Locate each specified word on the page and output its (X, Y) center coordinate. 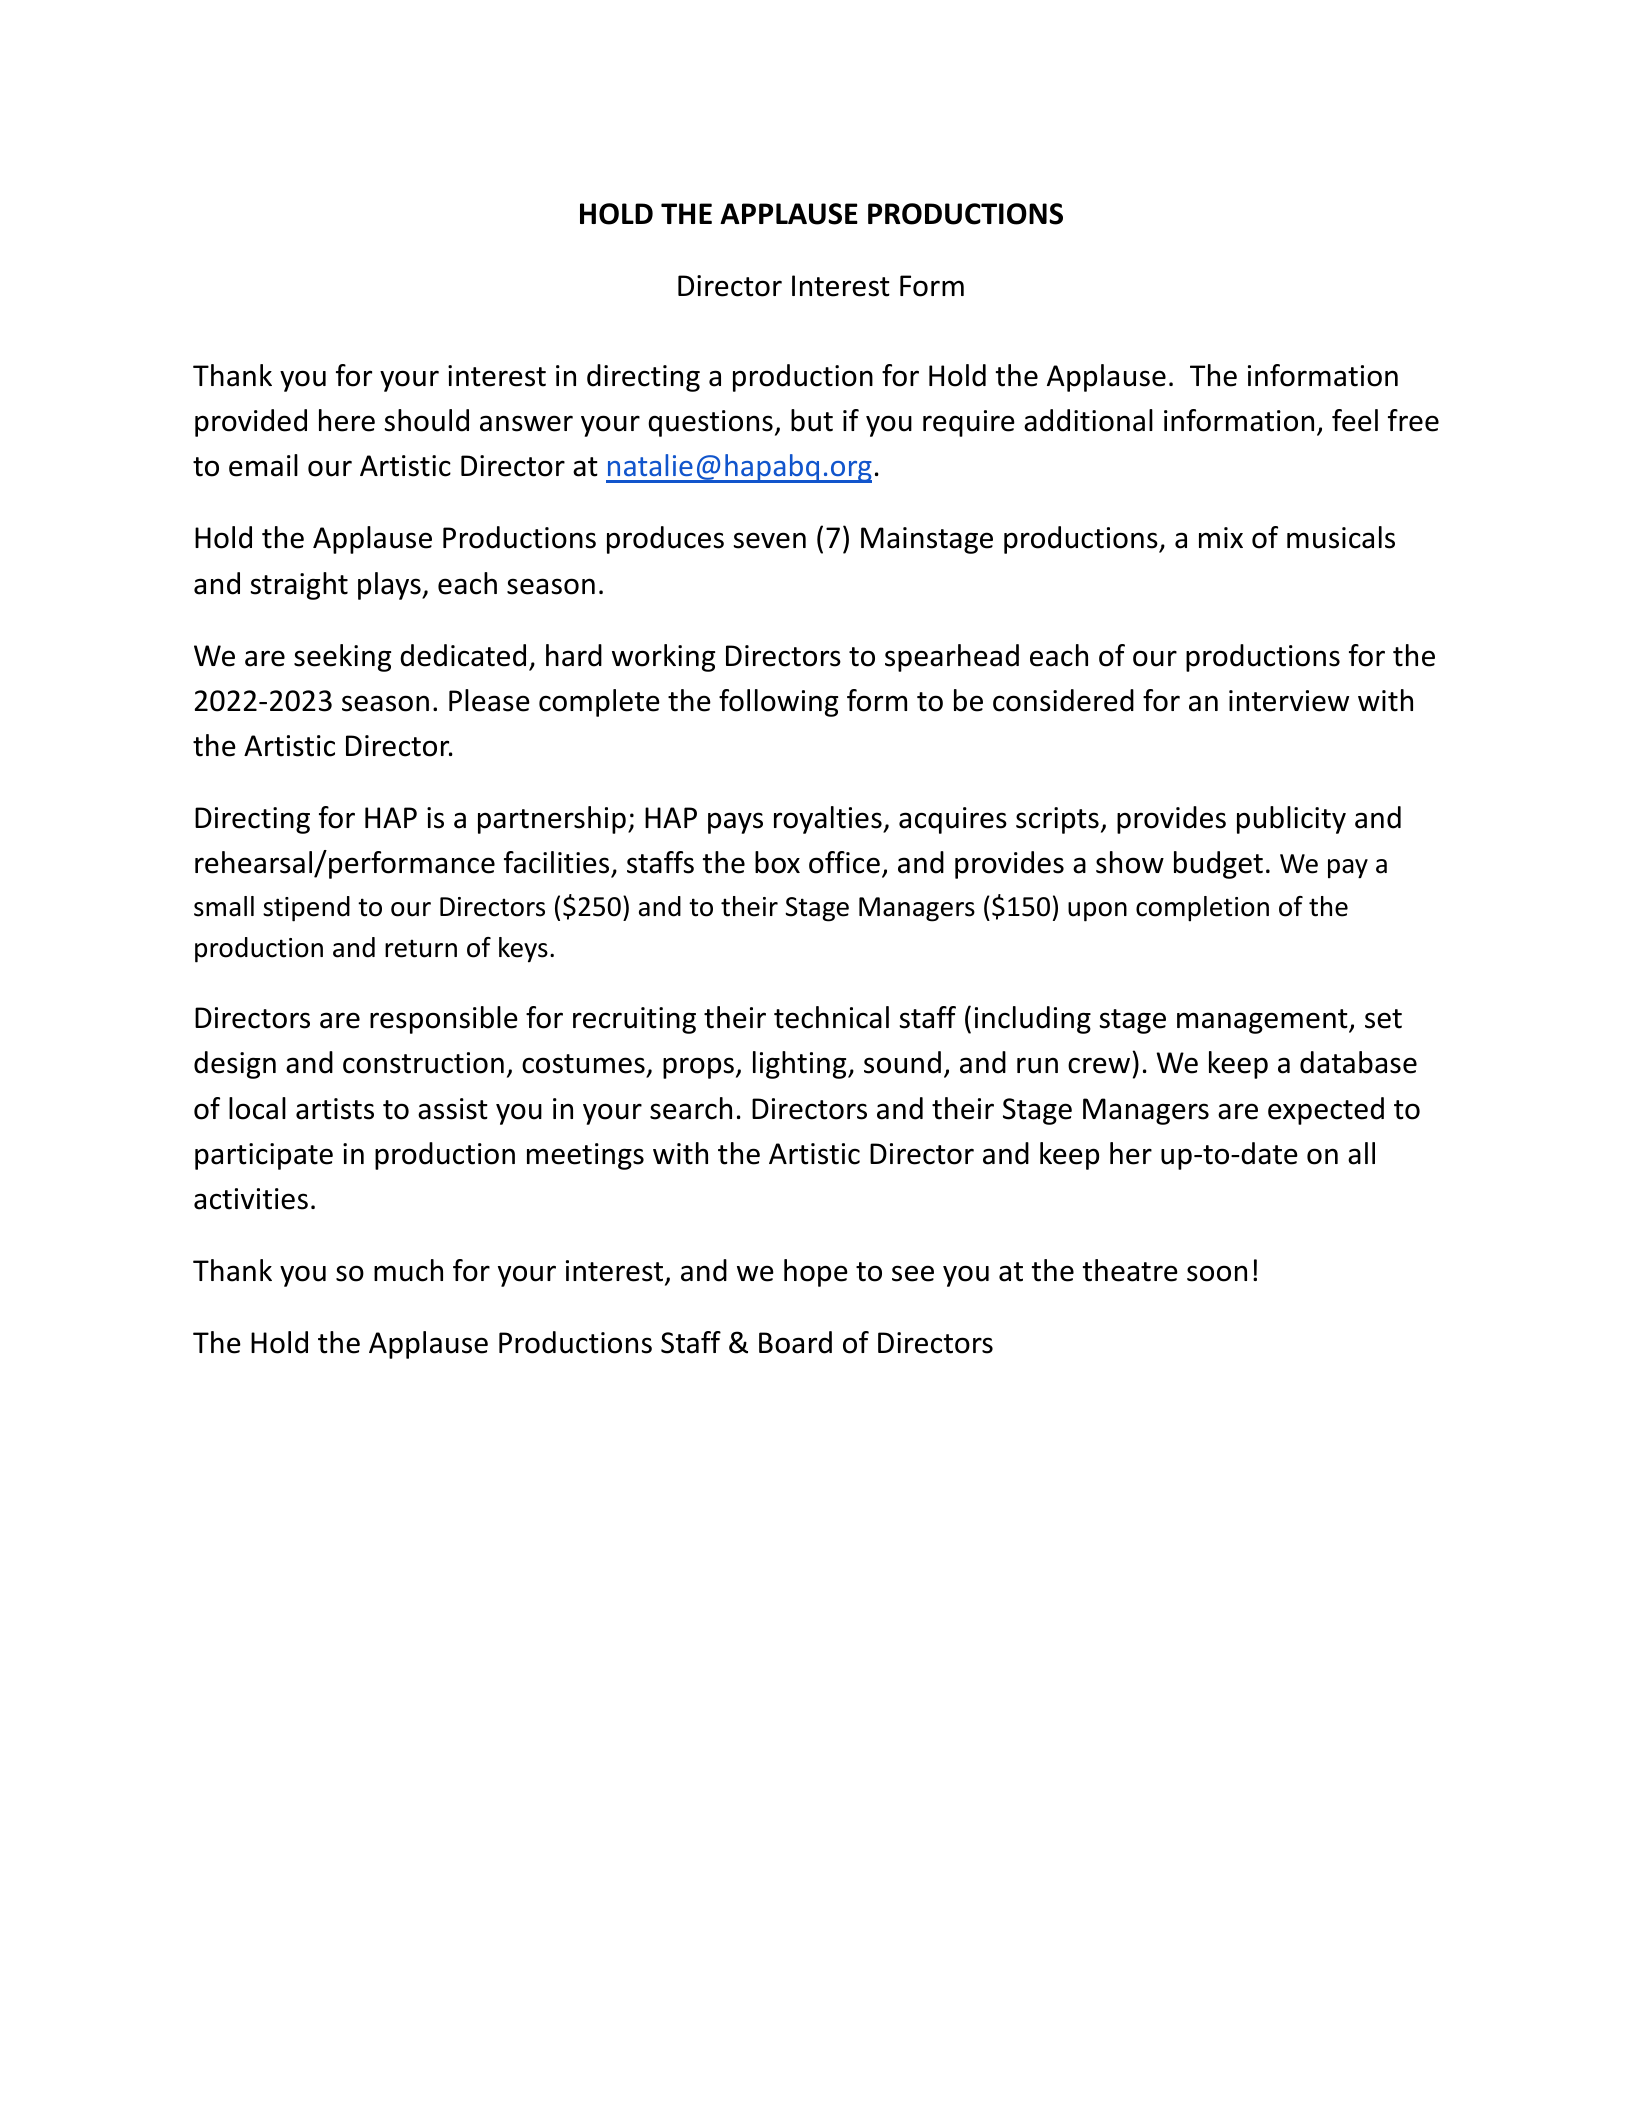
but (812, 420)
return (421, 948)
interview (1289, 701)
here (347, 420)
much (408, 1270)
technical (831, 1017)
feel (1355, 420)
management (1263, 1021)
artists (335, 1109)
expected (1326, 1111)
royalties (829, 820)
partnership (552, 820)
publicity (1291, 820)
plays (390, 586)
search (691, 1108)
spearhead (952, 658)
